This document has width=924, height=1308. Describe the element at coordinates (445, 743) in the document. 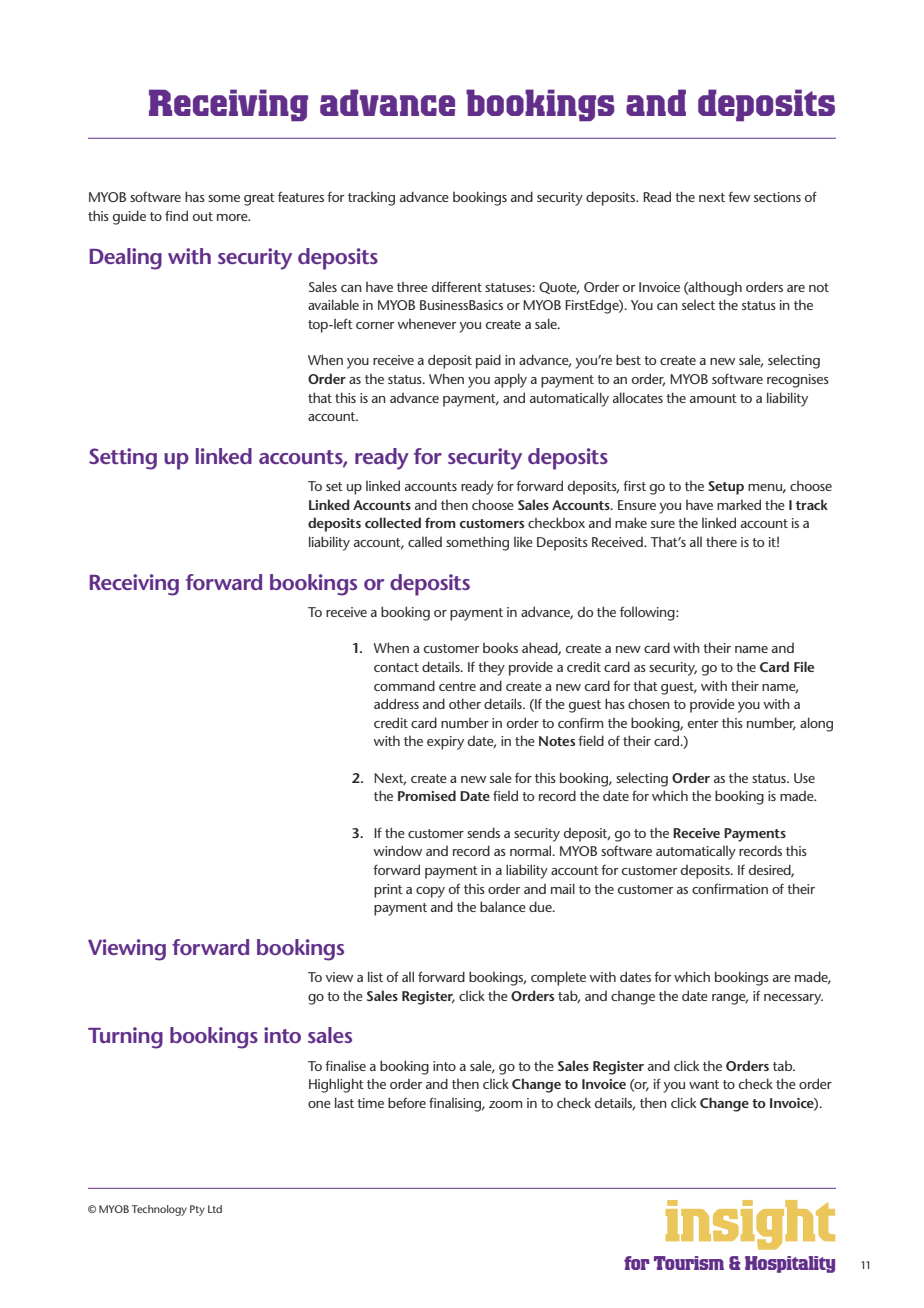

I see `expiry` at that location.
